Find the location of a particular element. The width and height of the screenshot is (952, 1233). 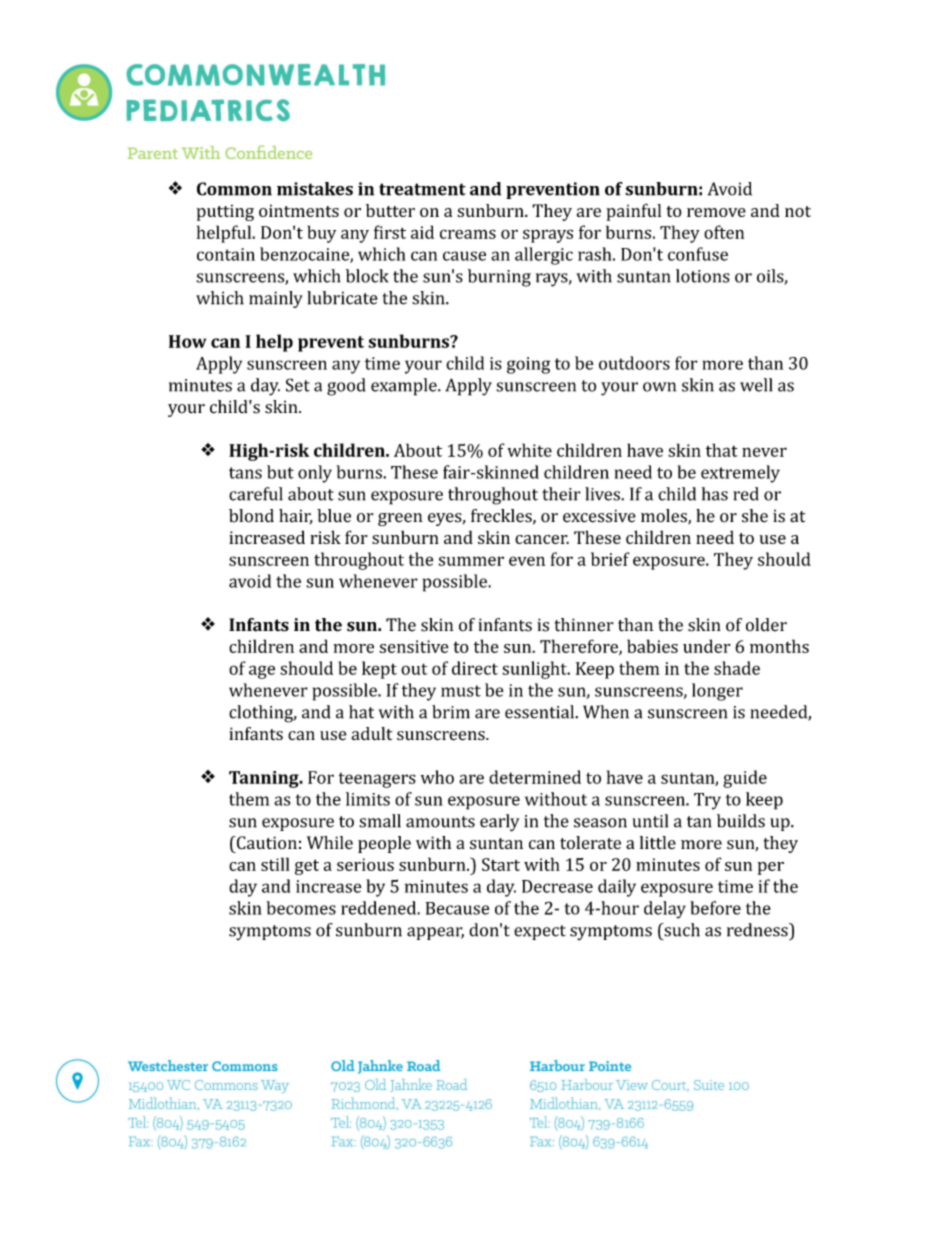

their is located at coordinates (561, 494).
